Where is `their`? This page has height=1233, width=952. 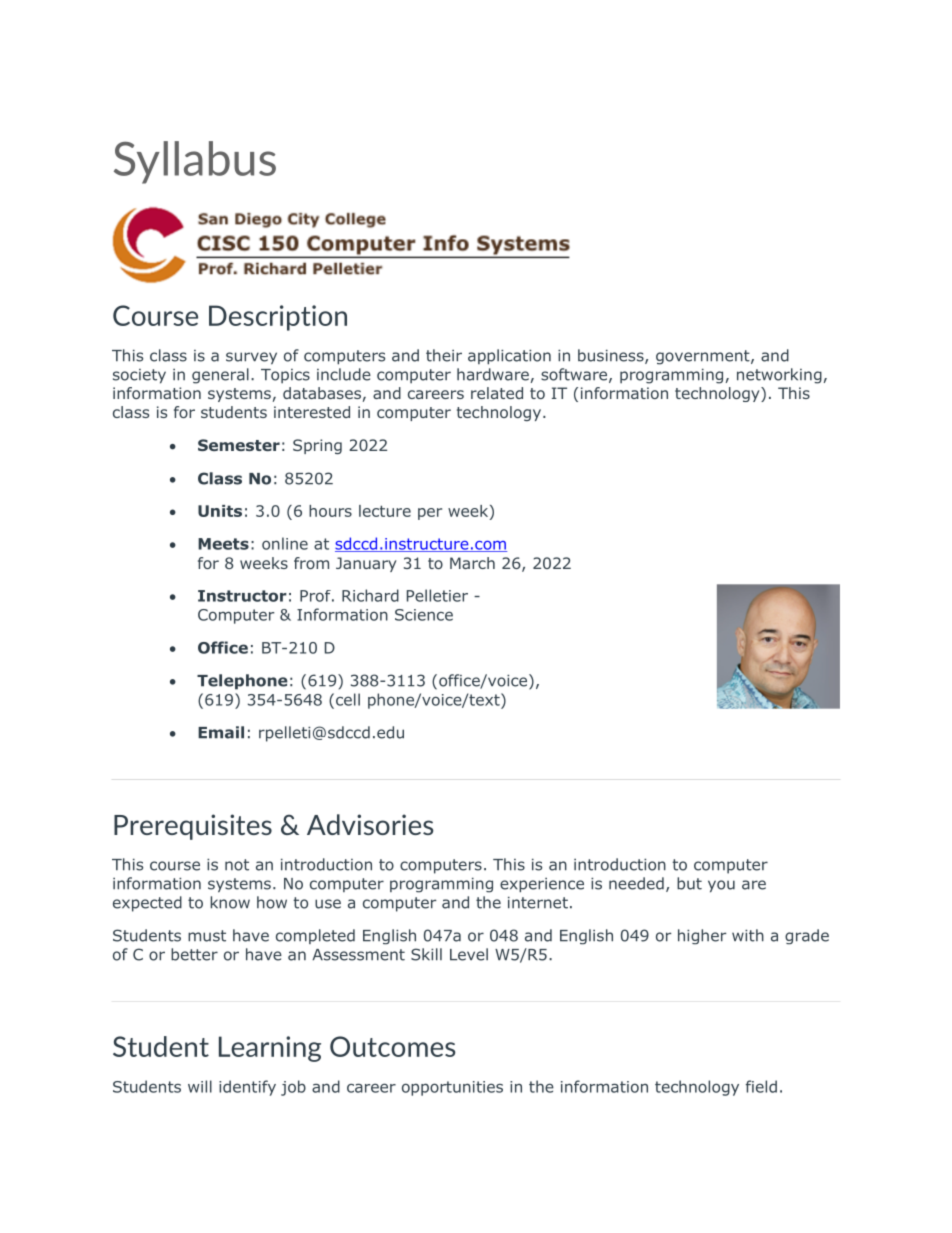
their is located at coordinates (444, 355).
